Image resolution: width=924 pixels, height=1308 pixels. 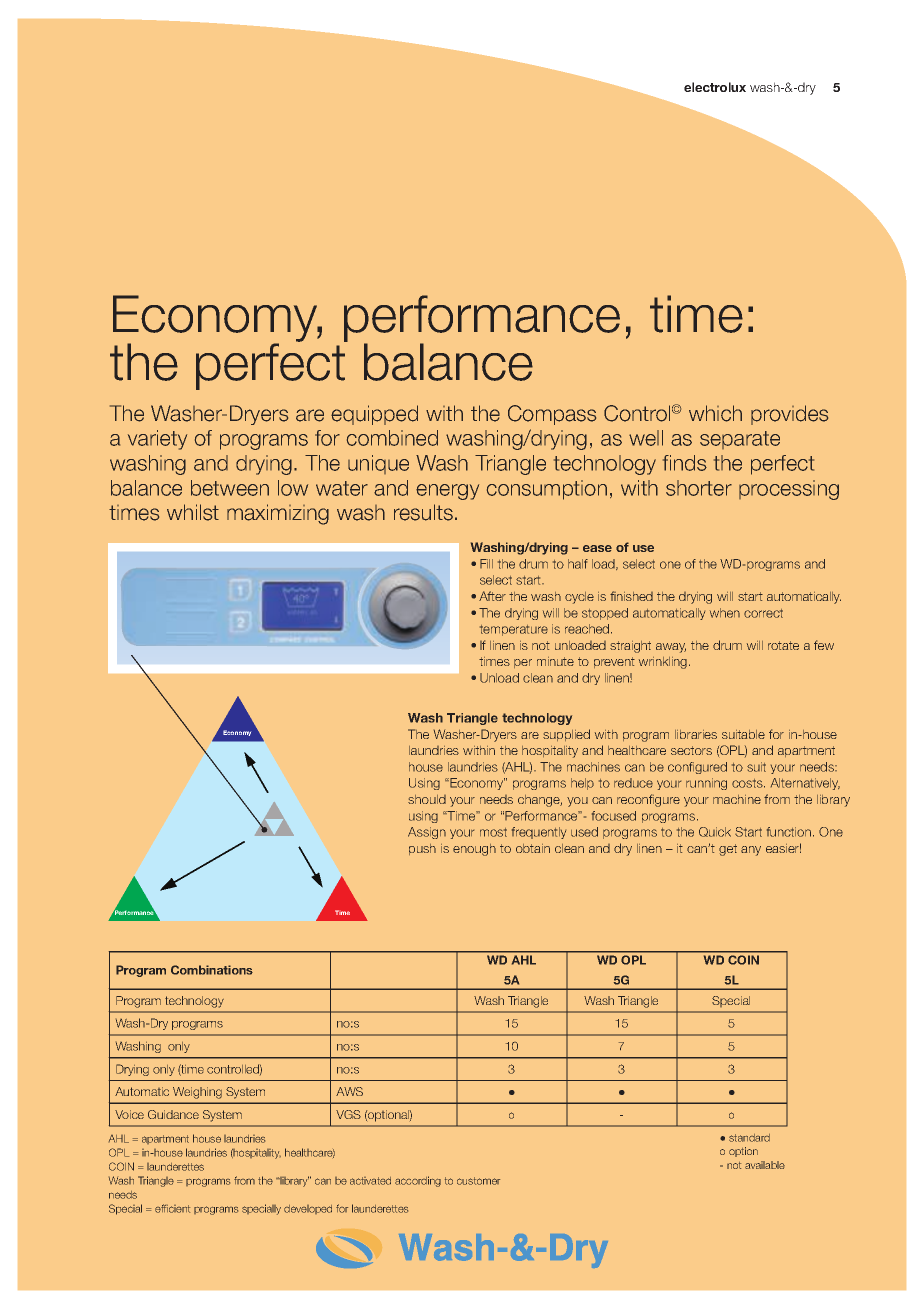 I want to click on AWS, so click(x=349, y=1091).
